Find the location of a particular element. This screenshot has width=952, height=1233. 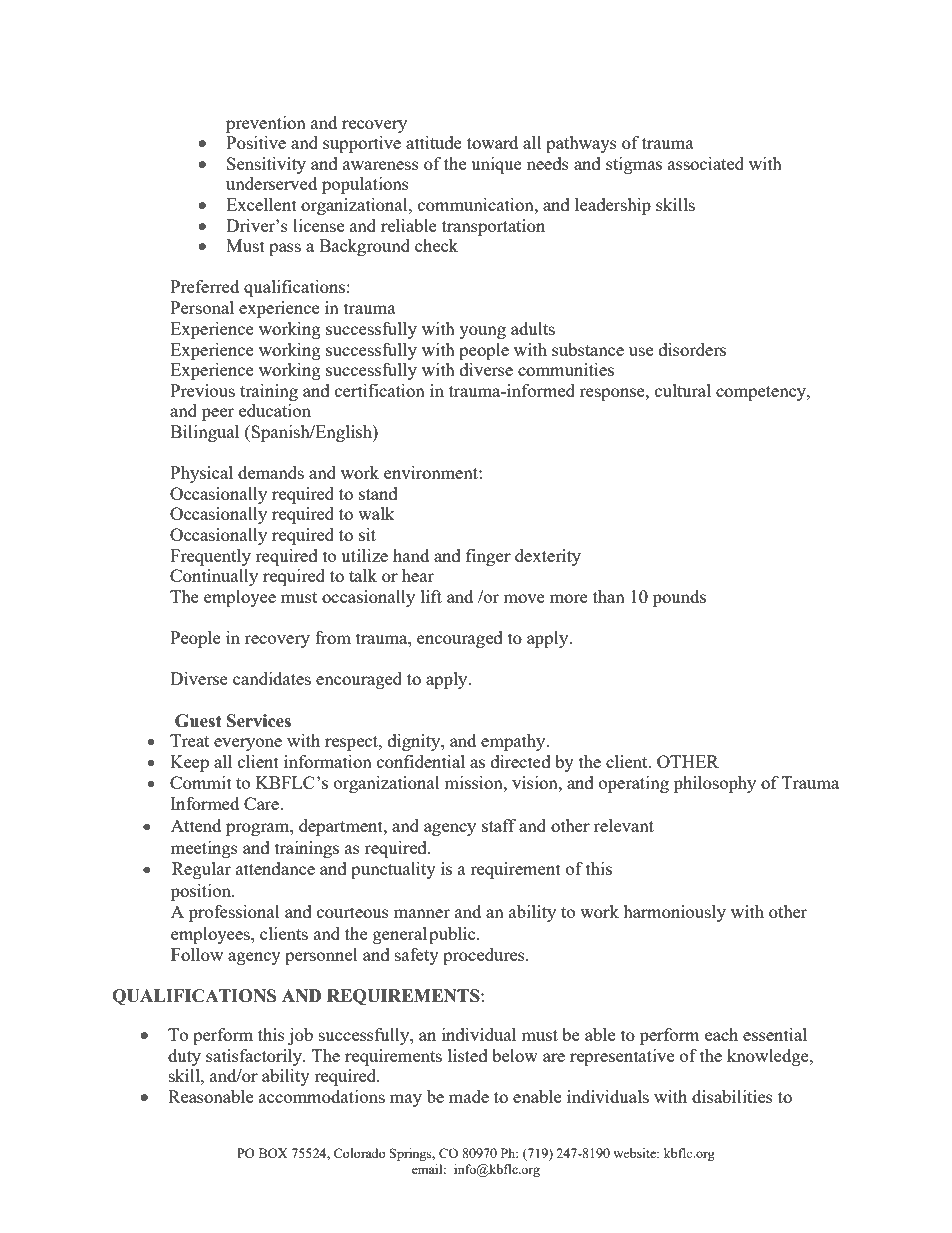

disabilities is located at coordinates (732, 1096).
